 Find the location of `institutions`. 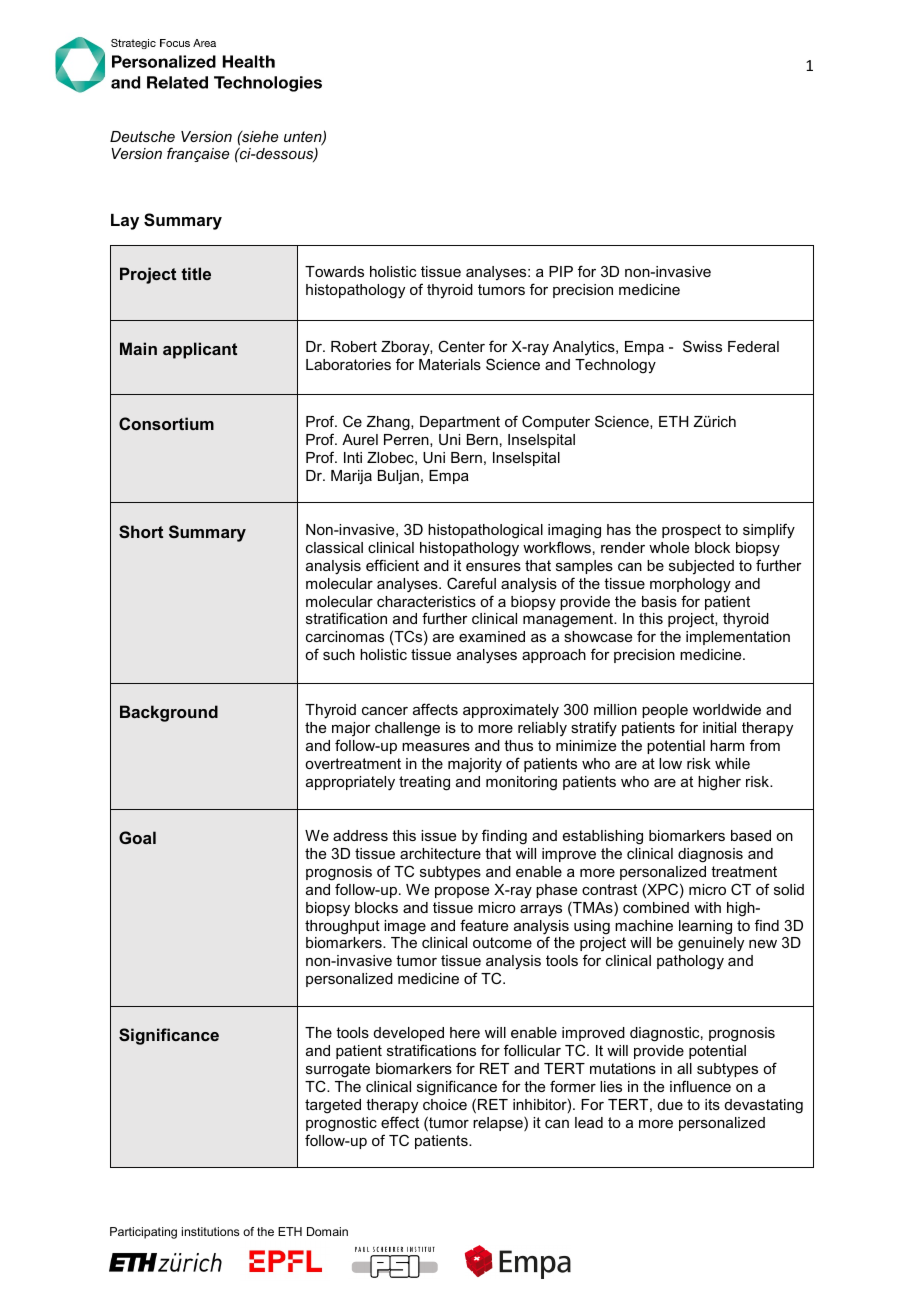

institutions is located at coordinates (210, 1231).
